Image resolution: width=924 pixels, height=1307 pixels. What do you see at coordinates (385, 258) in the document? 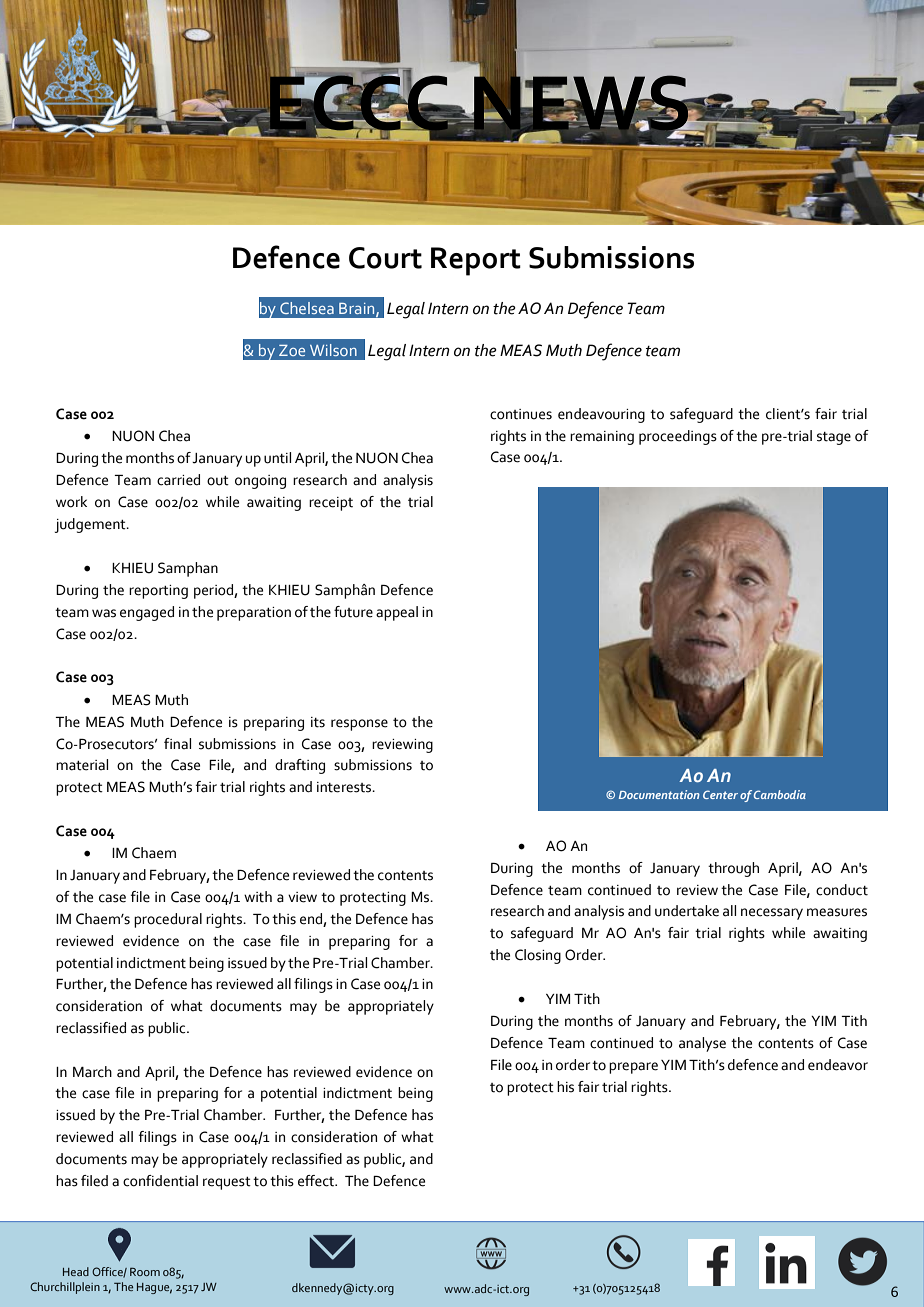
I see `Court` at bounding box center [385, 258].
